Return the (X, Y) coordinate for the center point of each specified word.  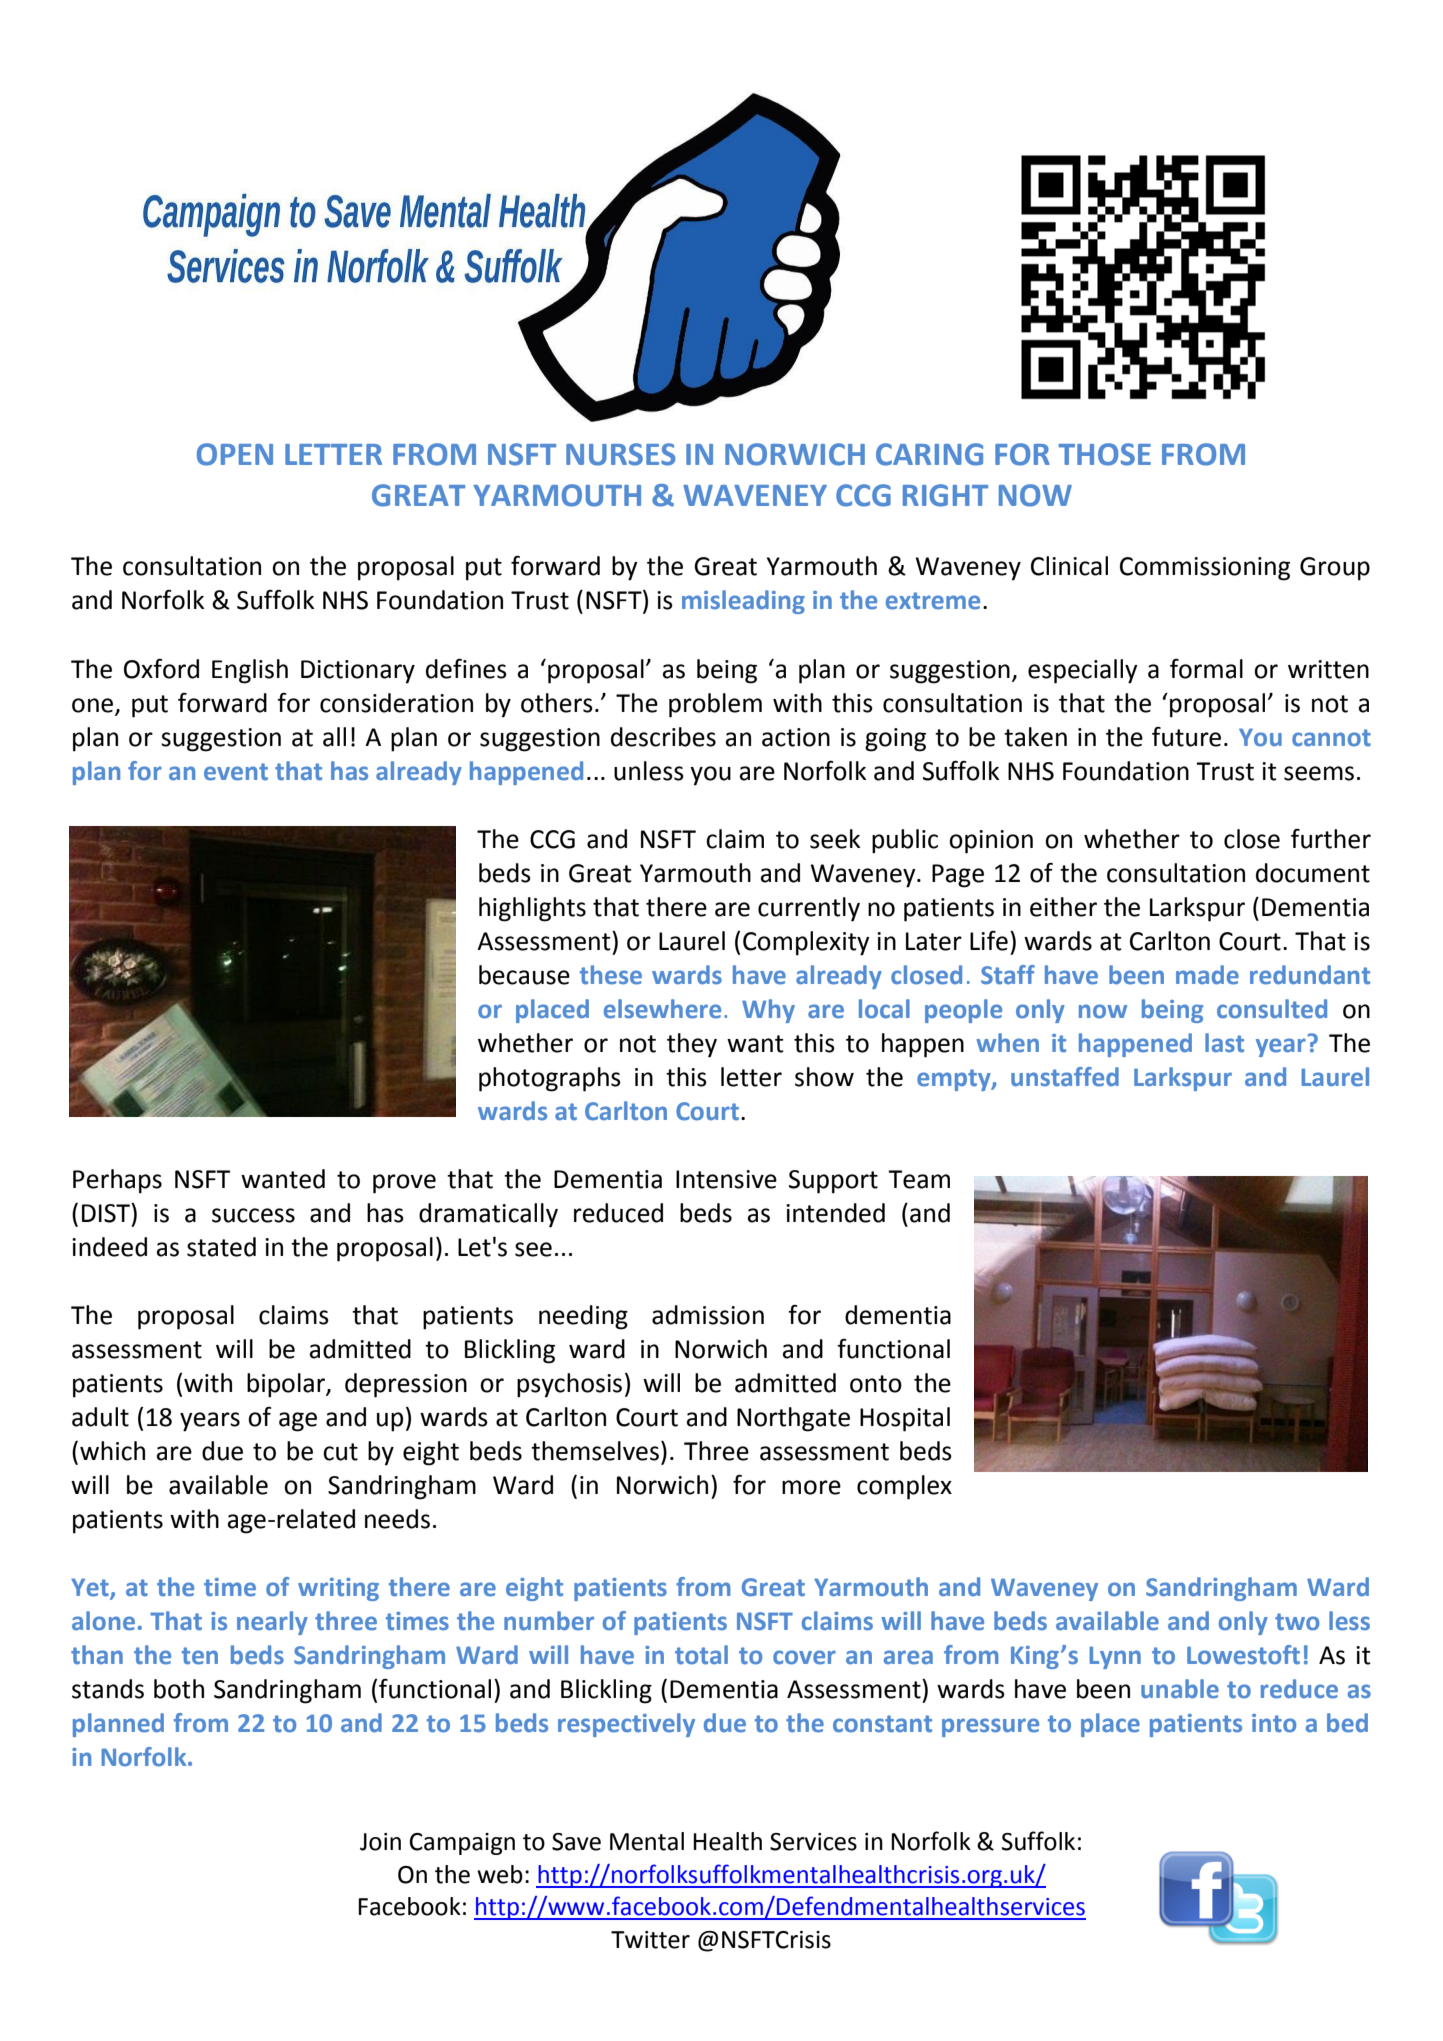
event (236, 772)
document (1313, 873)
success (253, 1215)
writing (338, 1589)
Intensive (726, 1179)
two (1297, 1622)
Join (380, 1842)
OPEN (235, 454)
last (1224, 1043)
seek (835, 839)
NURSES (621, 454)
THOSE (1104, 454)
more (811, 1487)
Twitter (650, 1940)
